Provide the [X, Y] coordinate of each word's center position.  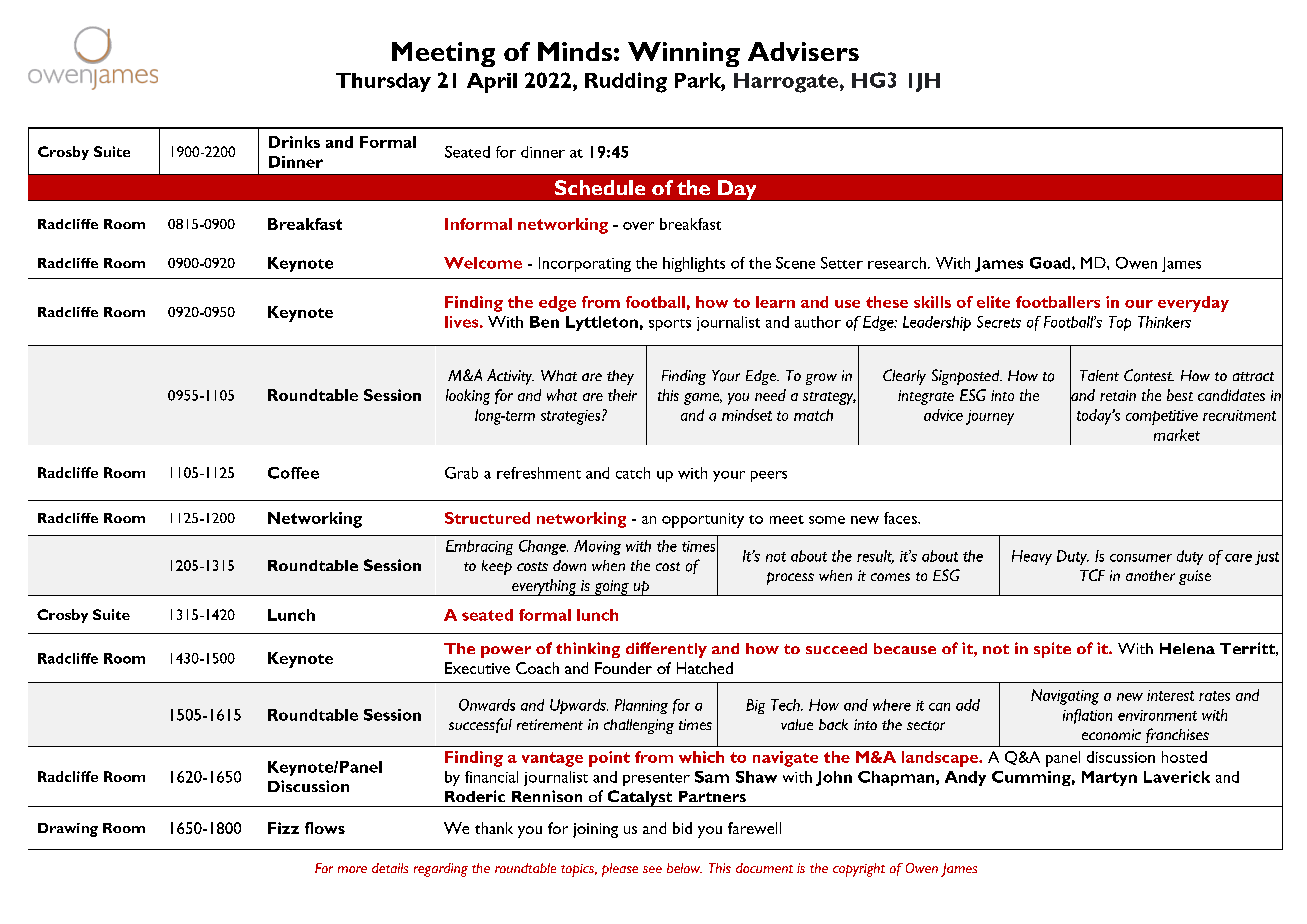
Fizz [283, 828]
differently [666, 650]
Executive [477, 668]
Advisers [803, 51]
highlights [694, 264]
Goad [1051, 263]
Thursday [383, 82]
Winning [684, 54]
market [1177, 435]
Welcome [483, 263]
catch [633, 473]
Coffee [293, 473]
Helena [1187, 648]
